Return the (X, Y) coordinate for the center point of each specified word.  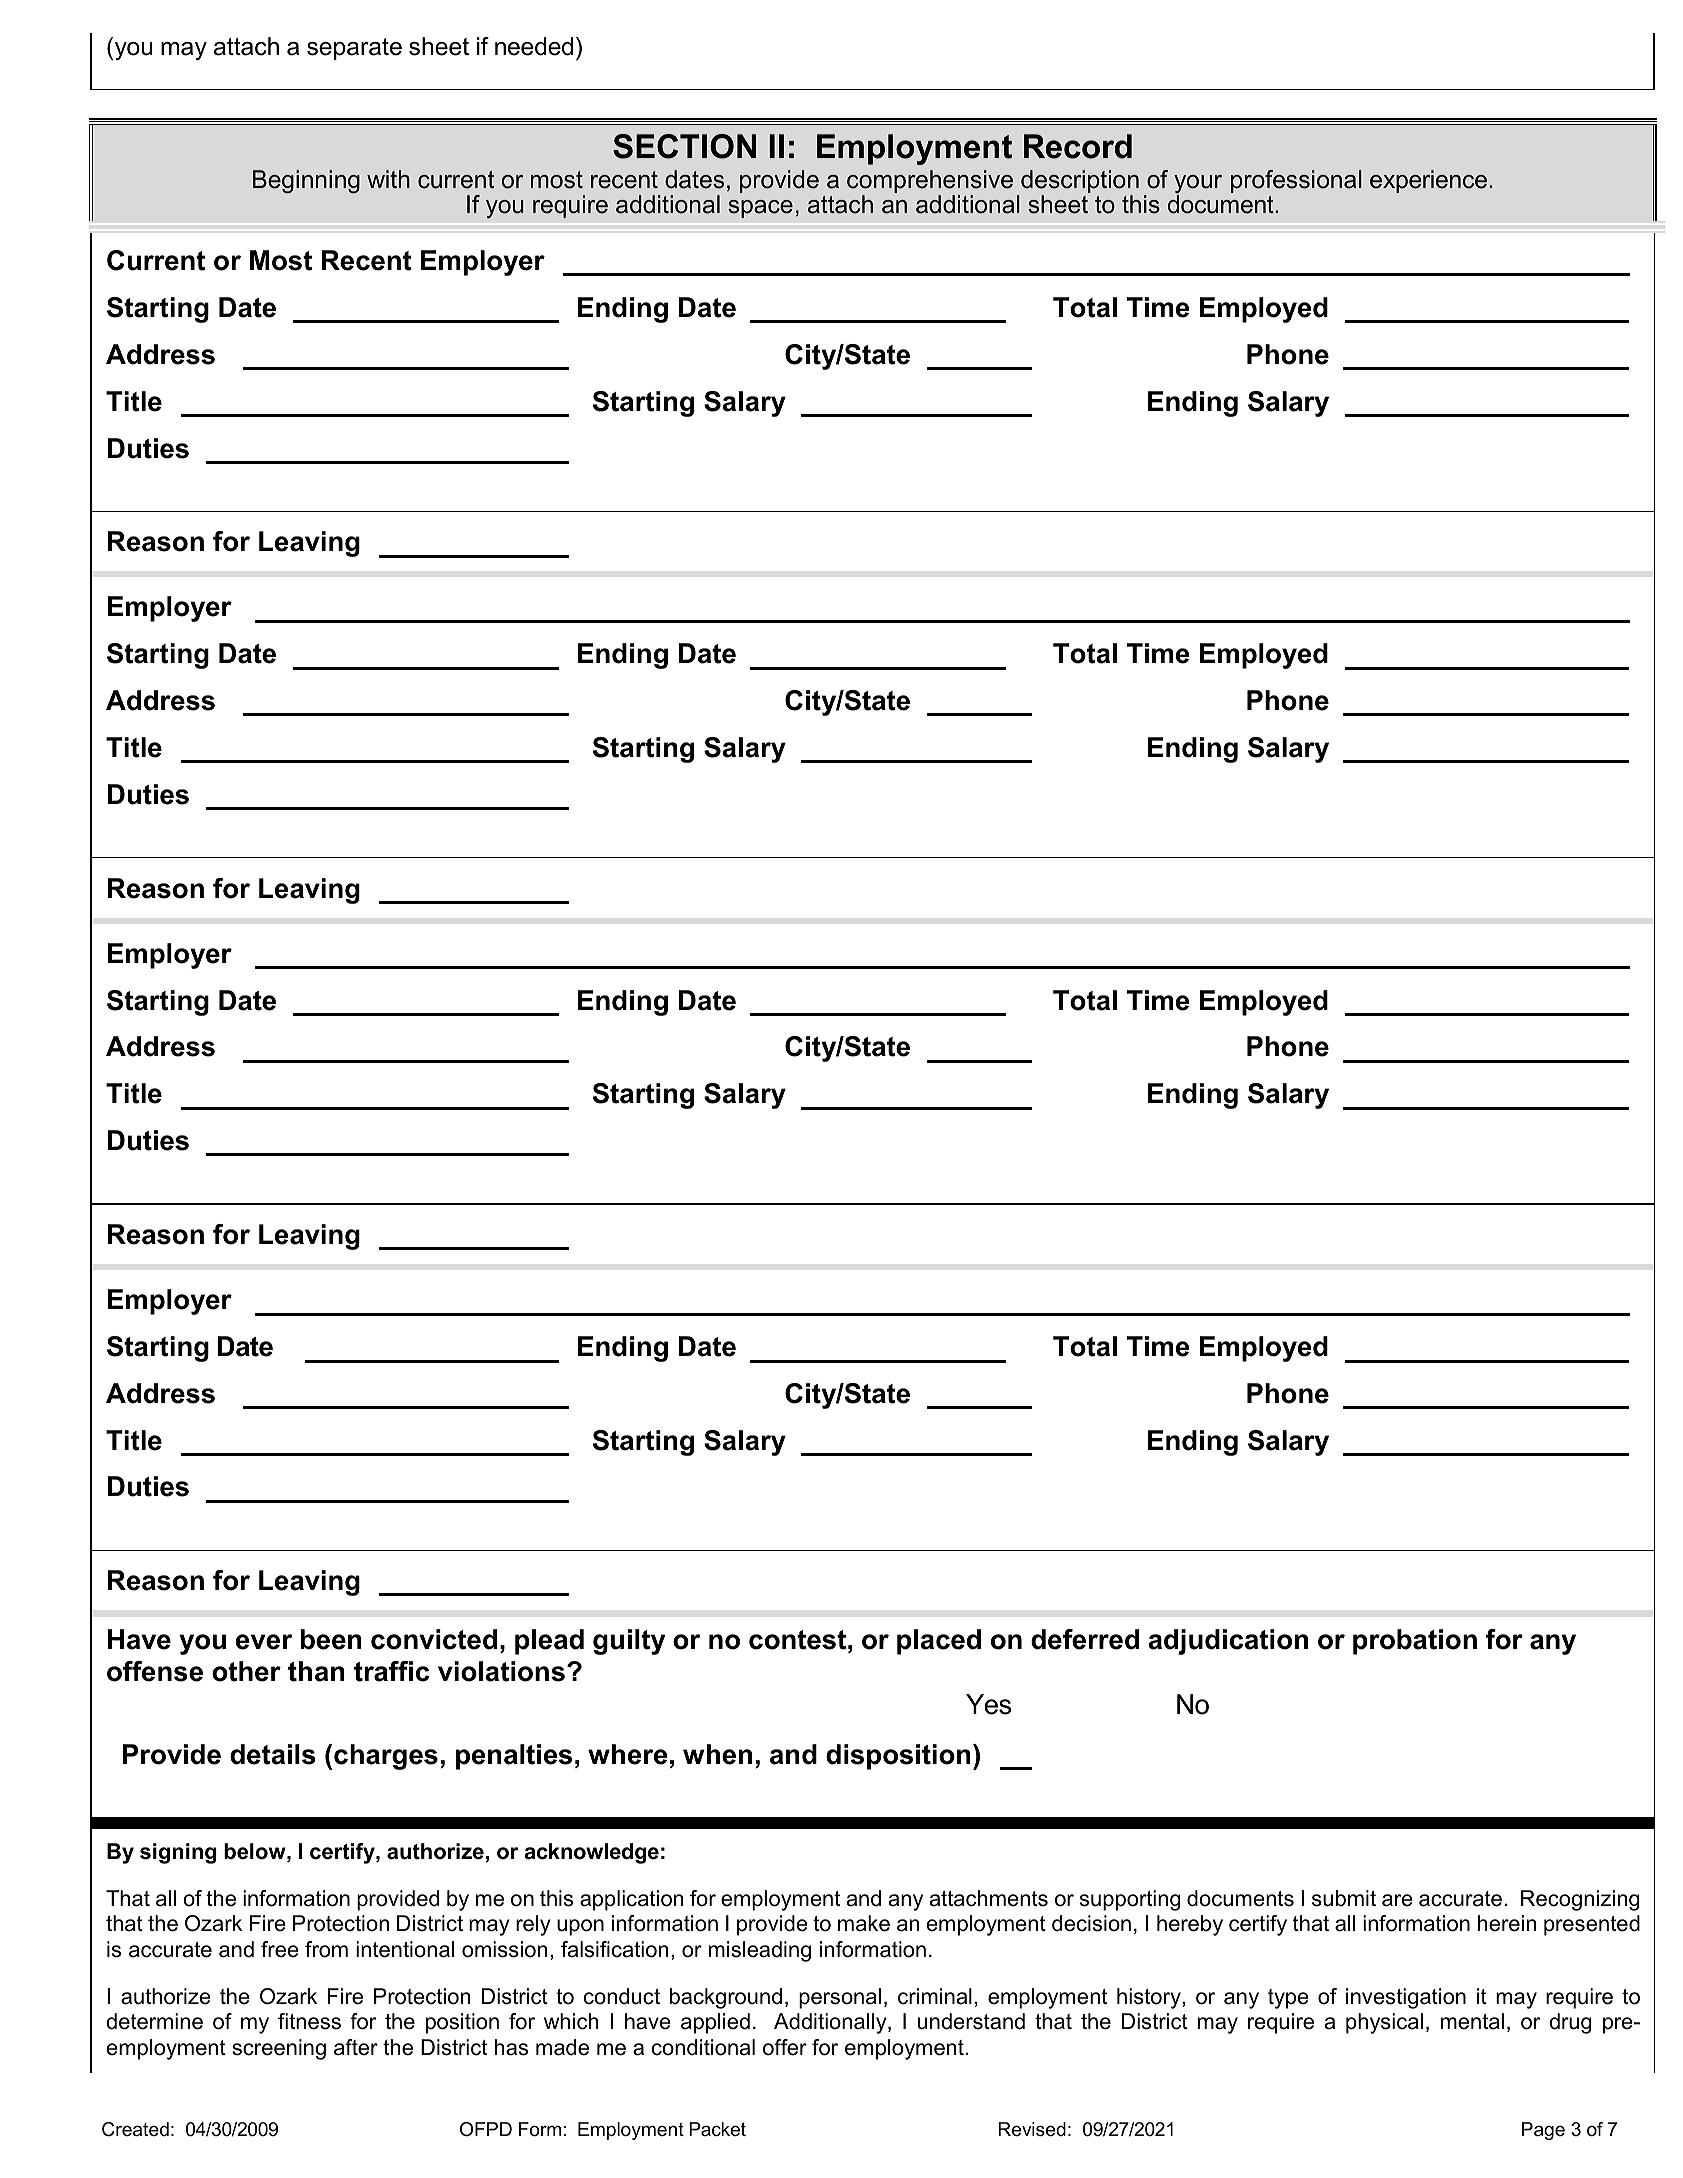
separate (354, 49)
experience (1428, 181)
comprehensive (930, 183)
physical (1384, 2023)
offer (785, 2047)
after (356, 2047)
